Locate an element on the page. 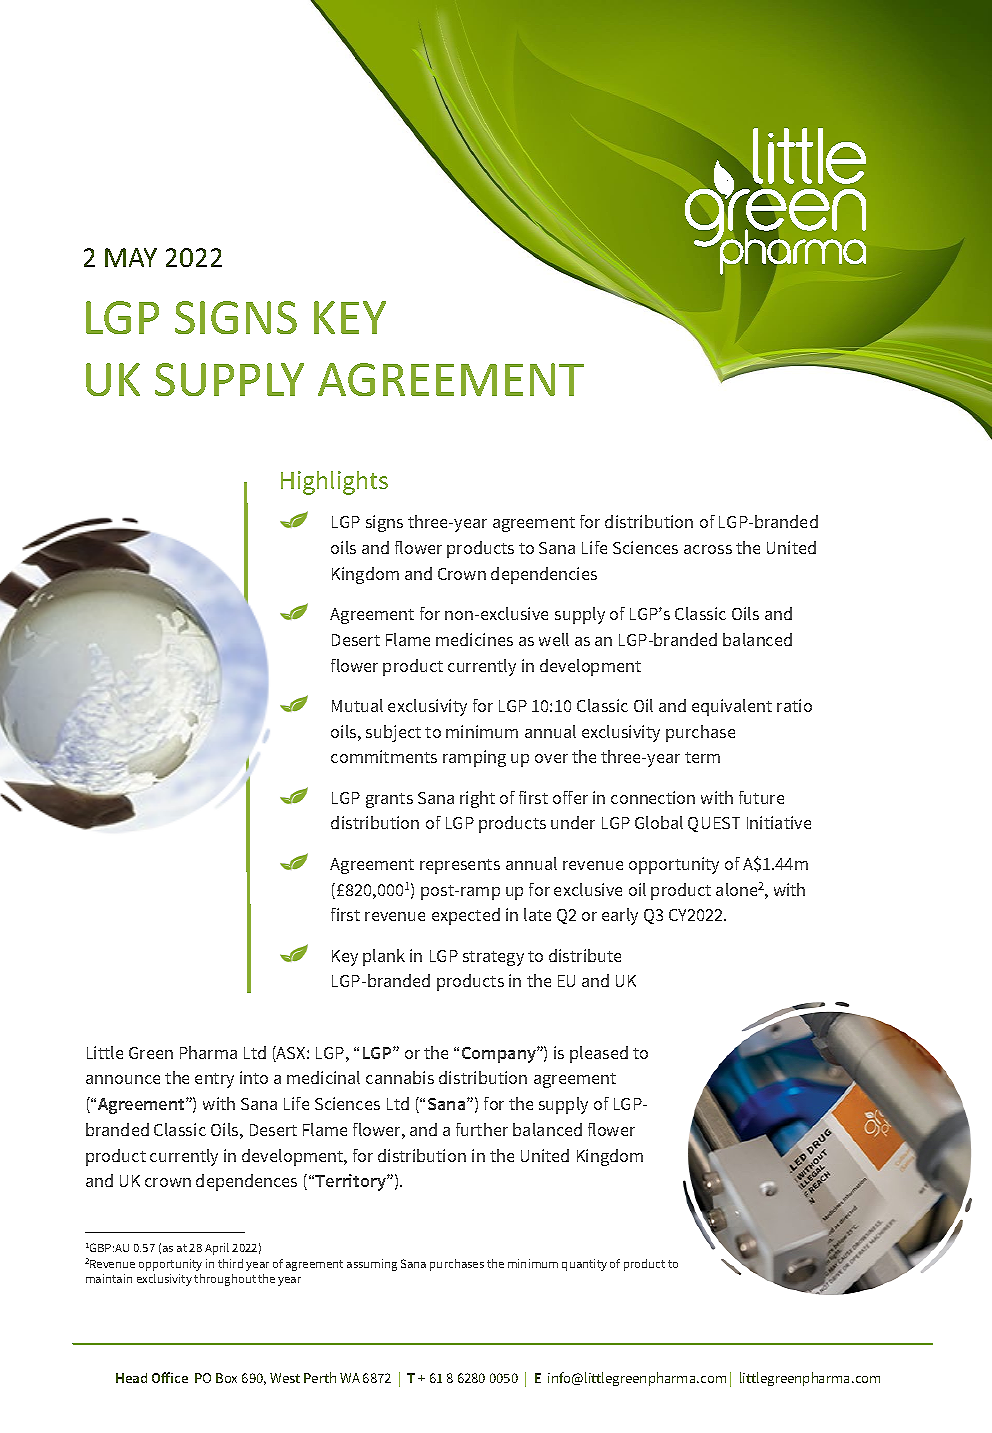 The width and height of the document is (992, 1433). equivalent is located at coordinates (732, 707).
